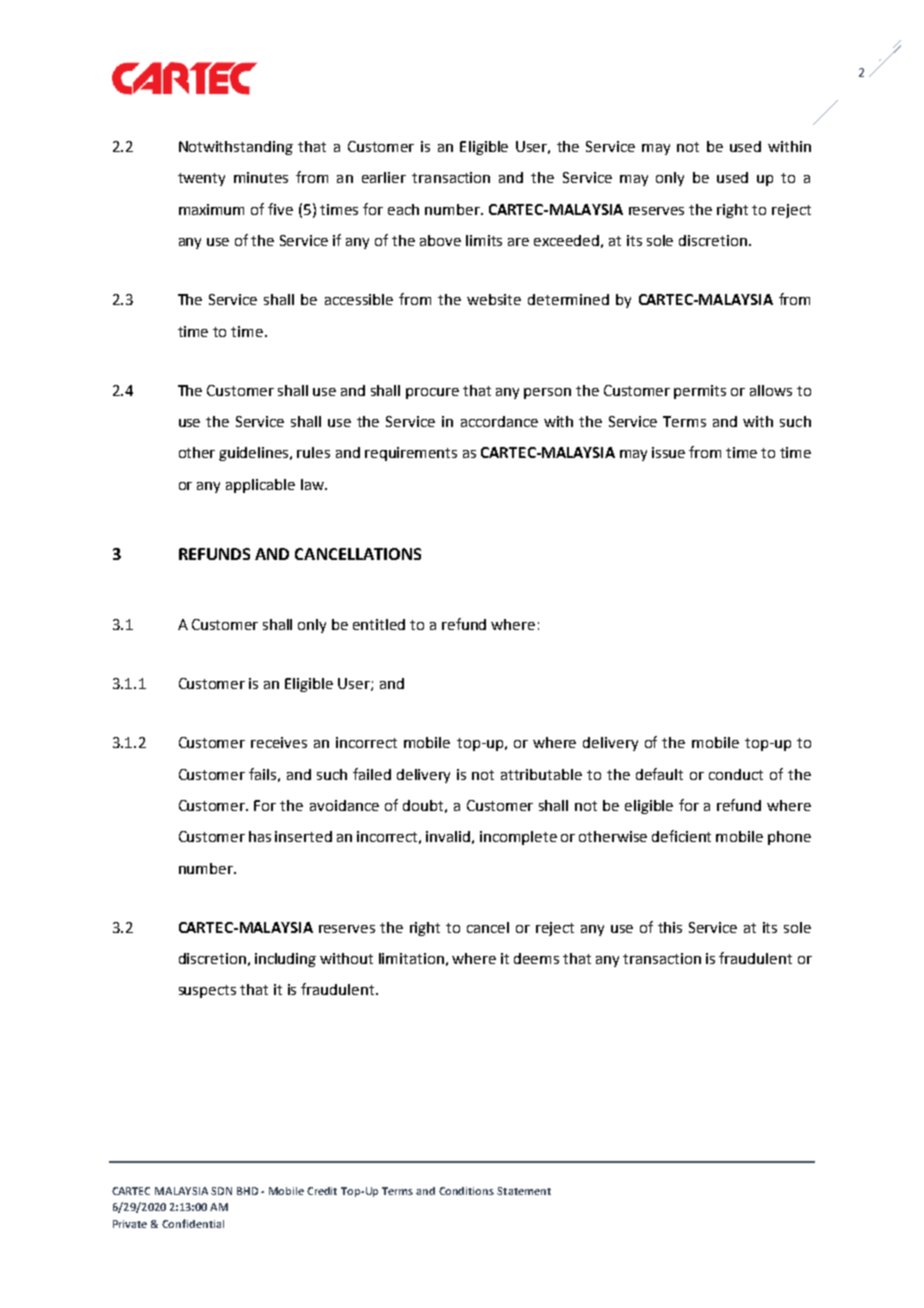 This page has height=1308, width=924. I want to click on issue, so click(668, 452).
